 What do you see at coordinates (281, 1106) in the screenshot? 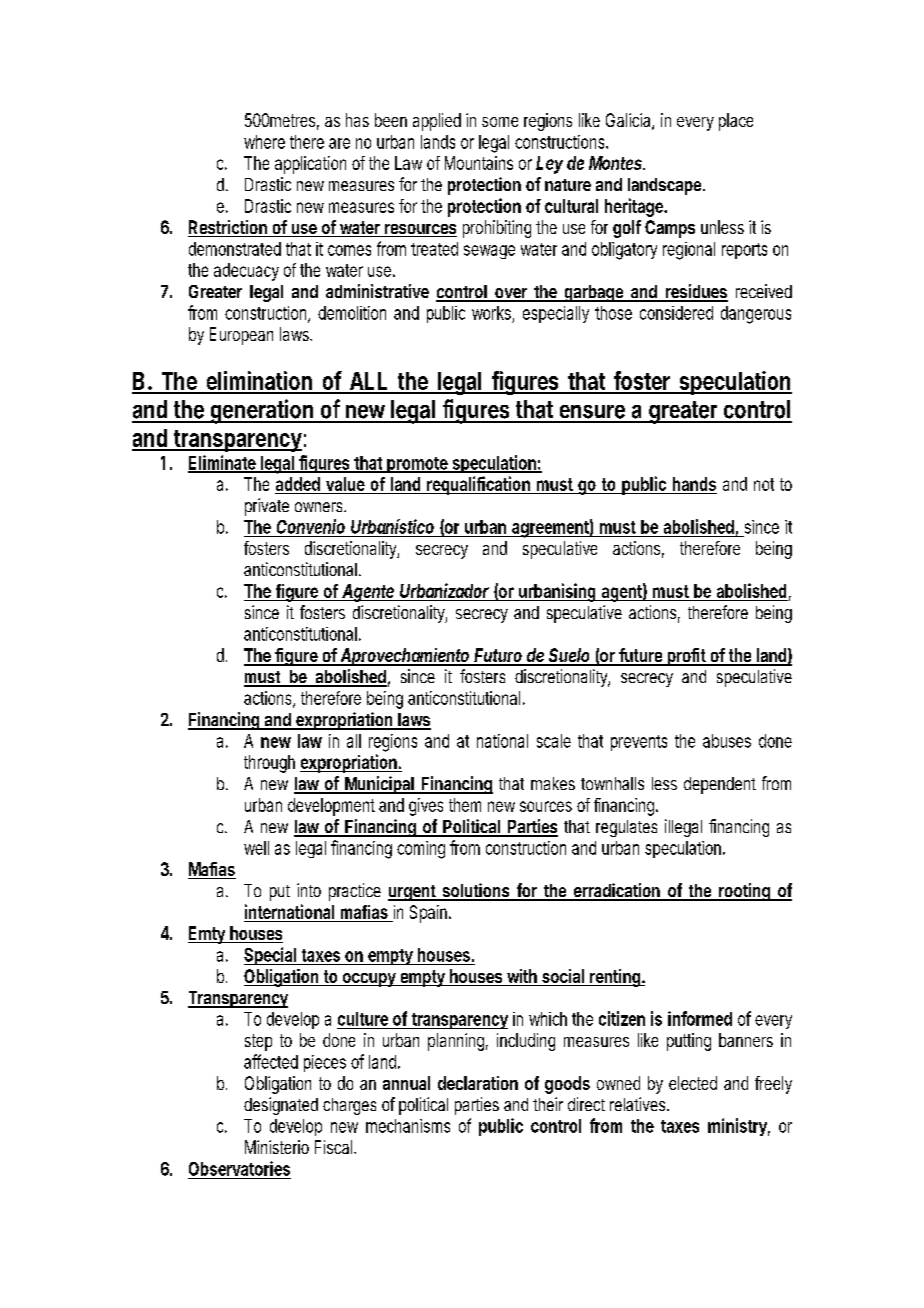
I see `designated` at bounding box center [281, 1106].
